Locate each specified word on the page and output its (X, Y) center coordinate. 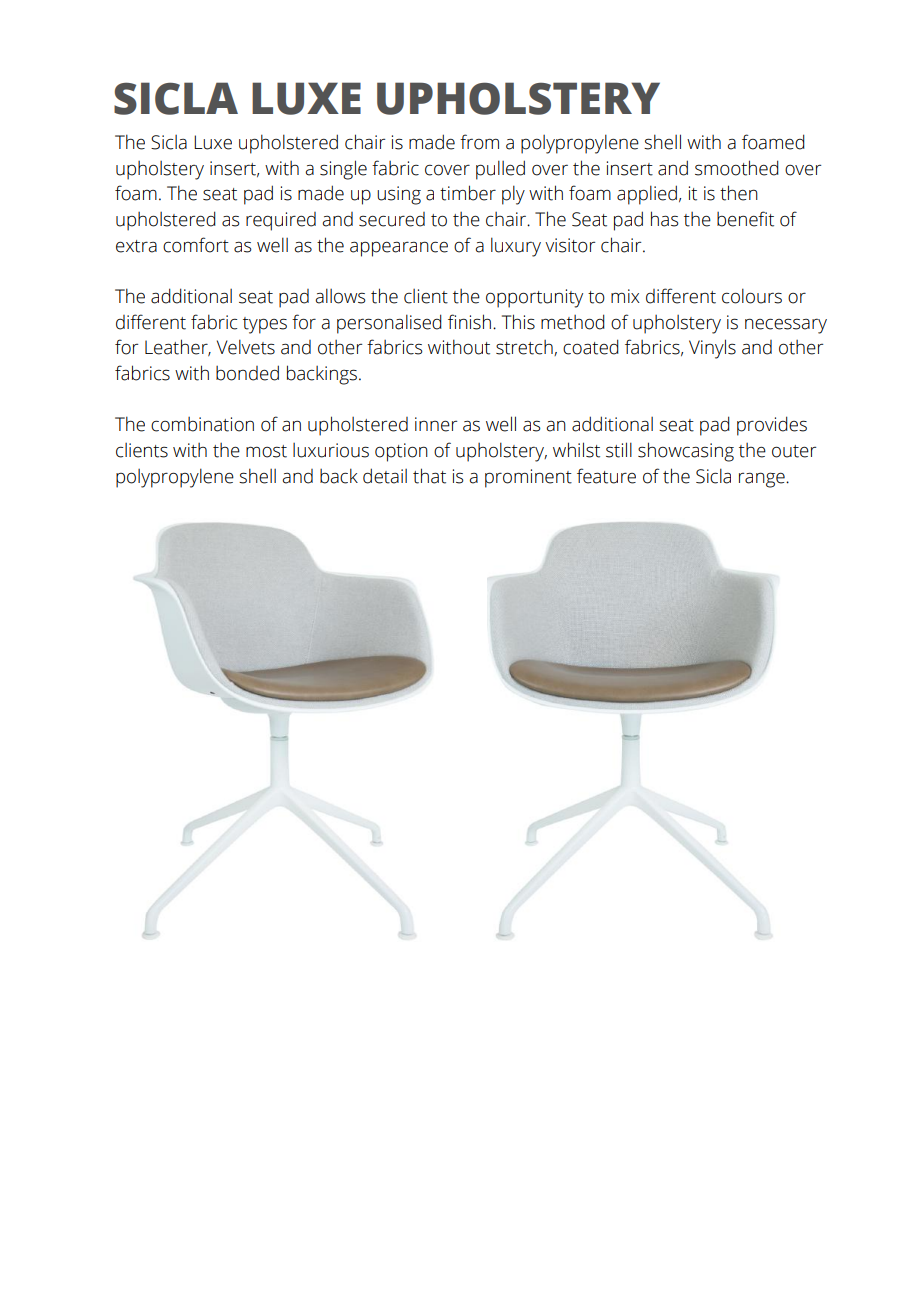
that (429, 476)
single (343, 170)
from (479, 142)
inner (436, 424)
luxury (516, 247)
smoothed (737, 168)
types (265, 325)
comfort (196, 245)
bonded (247, 373)
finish (469, 322)
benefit (745, 219)
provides (772, 426)
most (266, 451)
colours (752, 296)
